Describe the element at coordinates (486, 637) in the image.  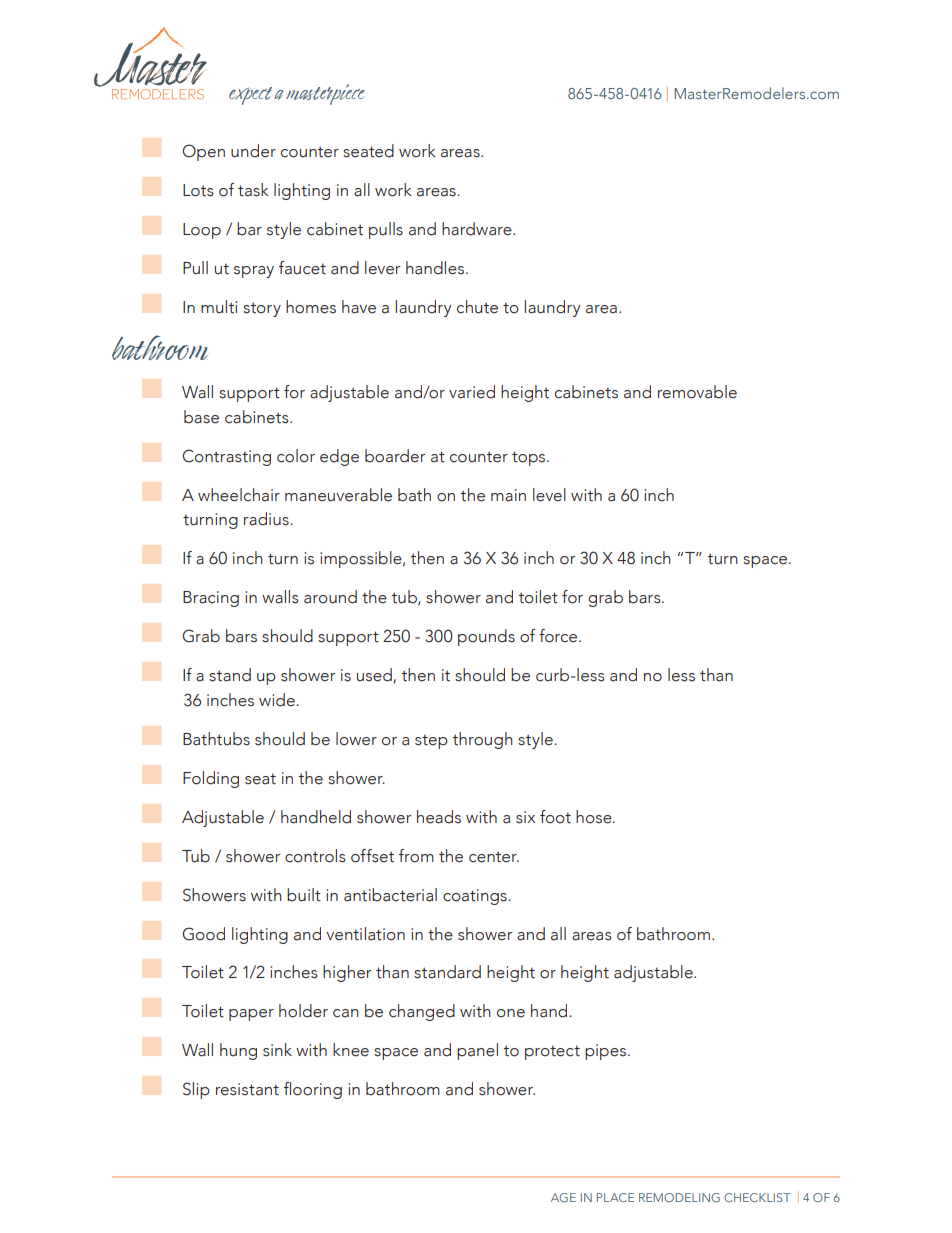
I see `pounds` at that location.
